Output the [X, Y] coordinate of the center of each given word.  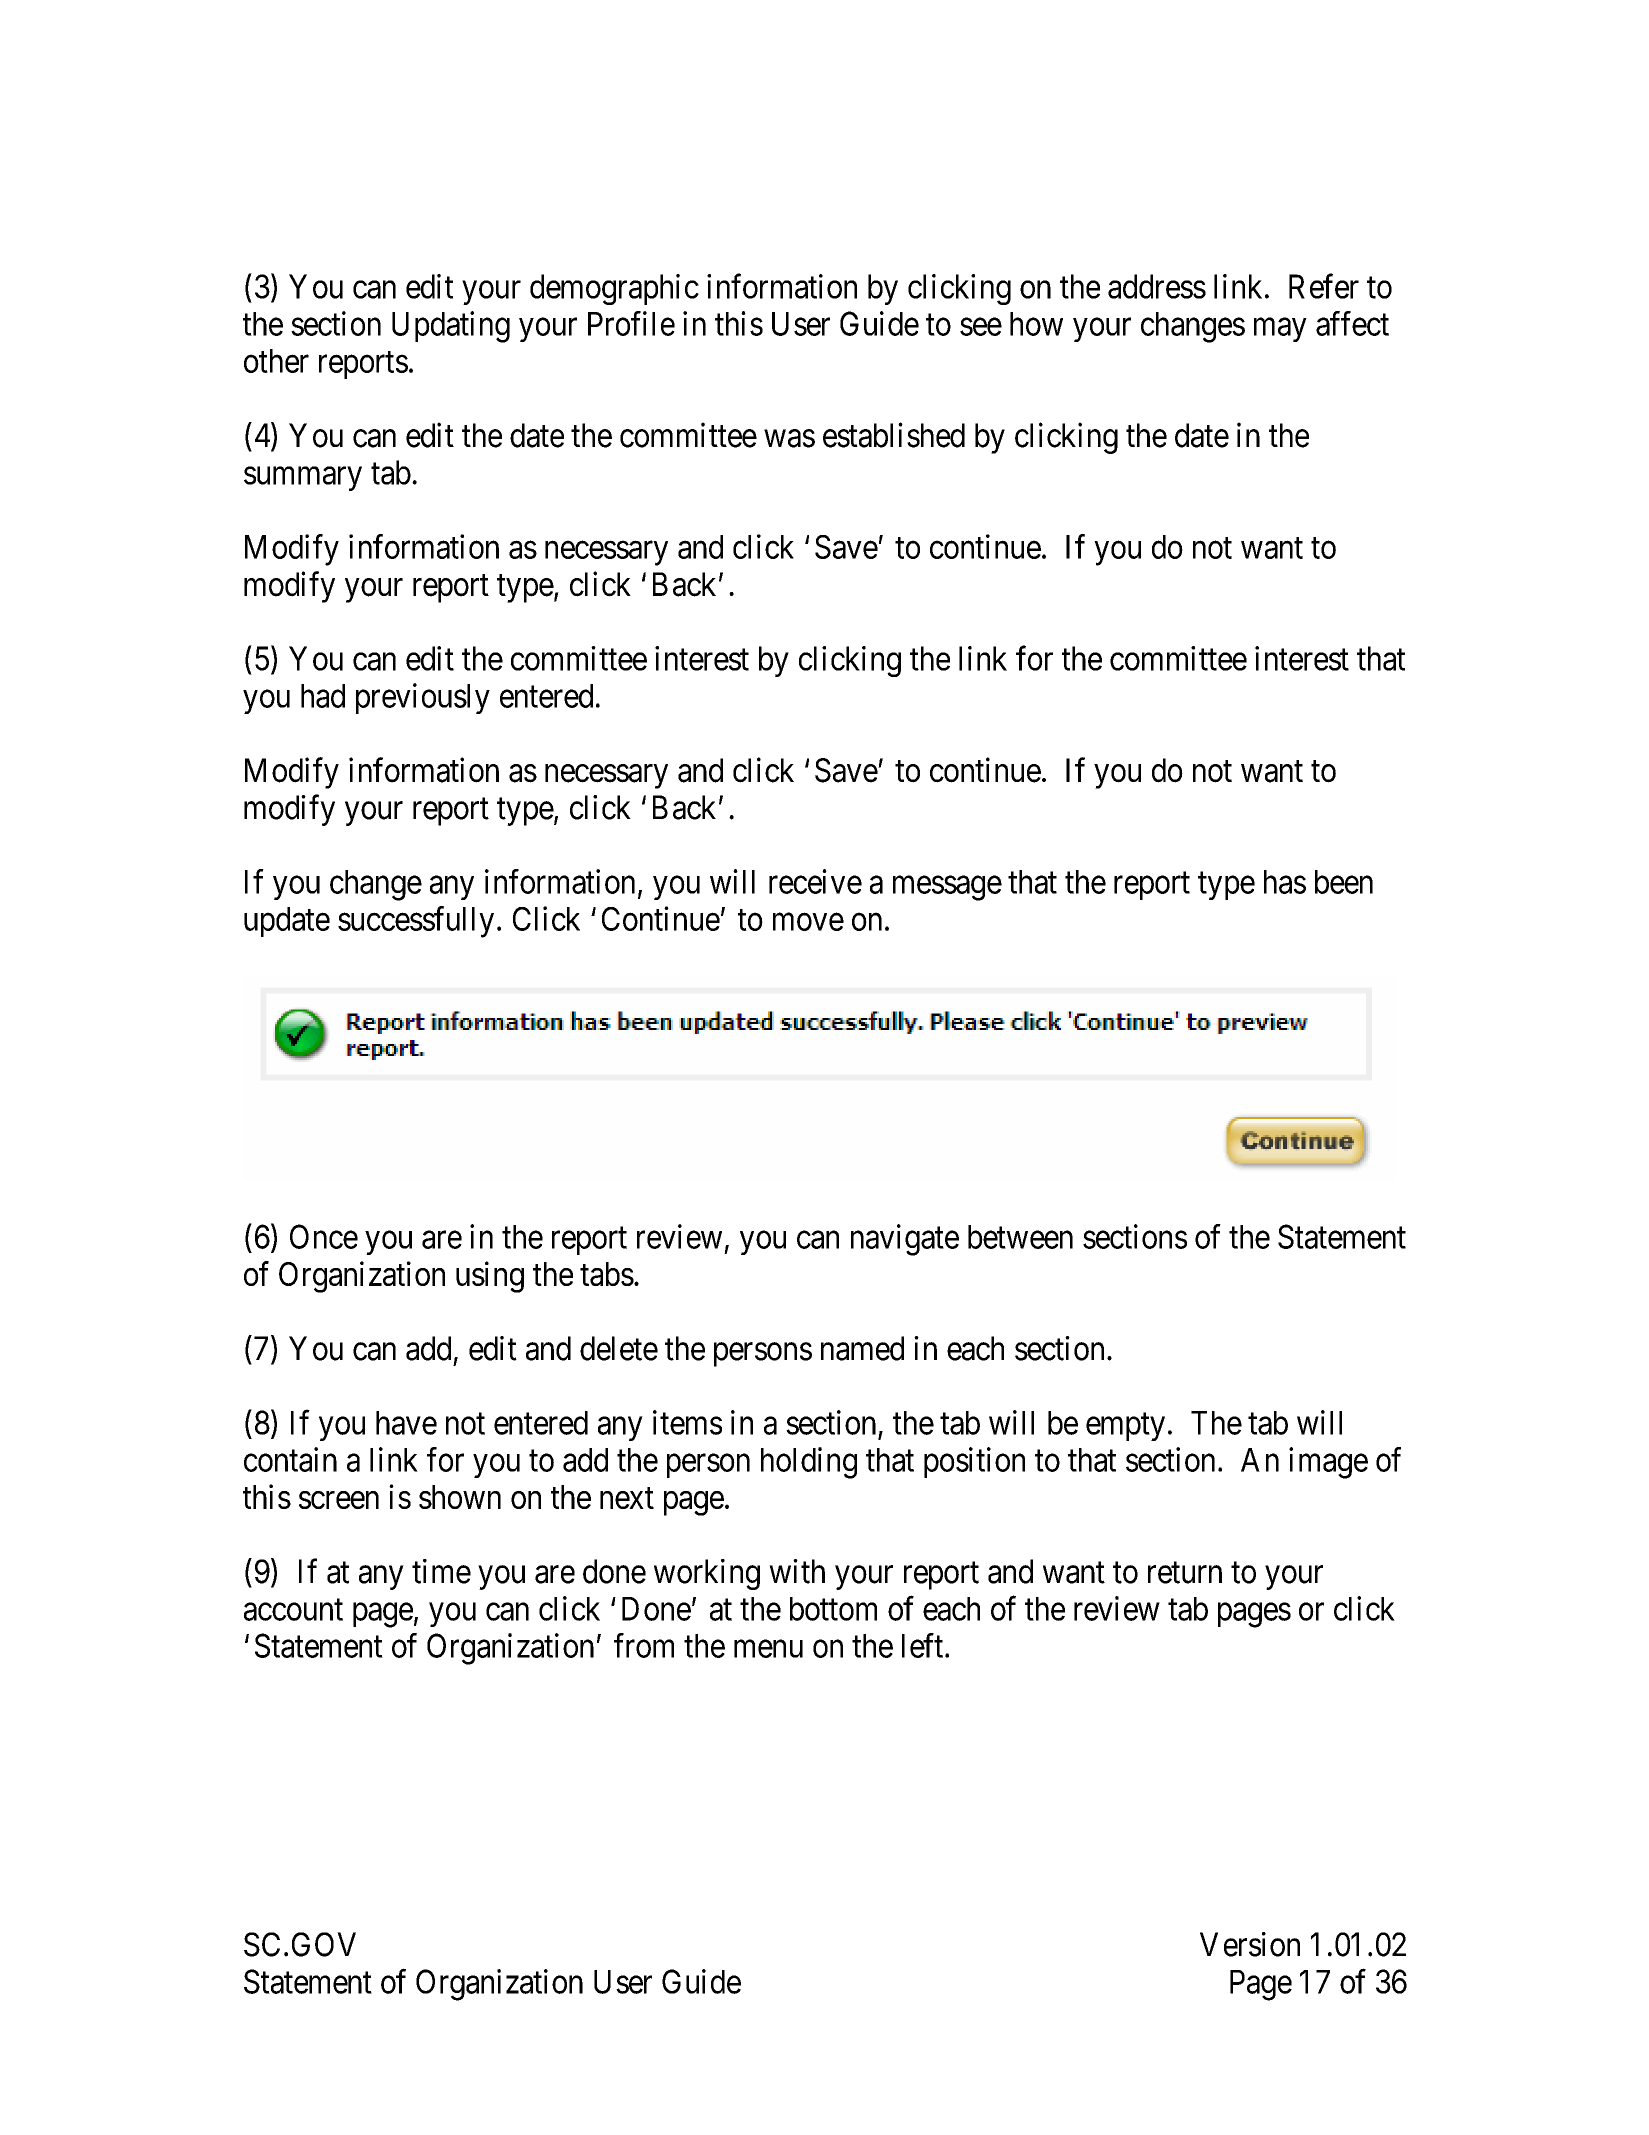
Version [1250, 1944]
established [894, 435]
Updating [451, 327]
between [1020, 1237]
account [293, 1610]
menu [768, 1649]
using [490, 1277]
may [1280, 330]
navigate [905, 1240]
